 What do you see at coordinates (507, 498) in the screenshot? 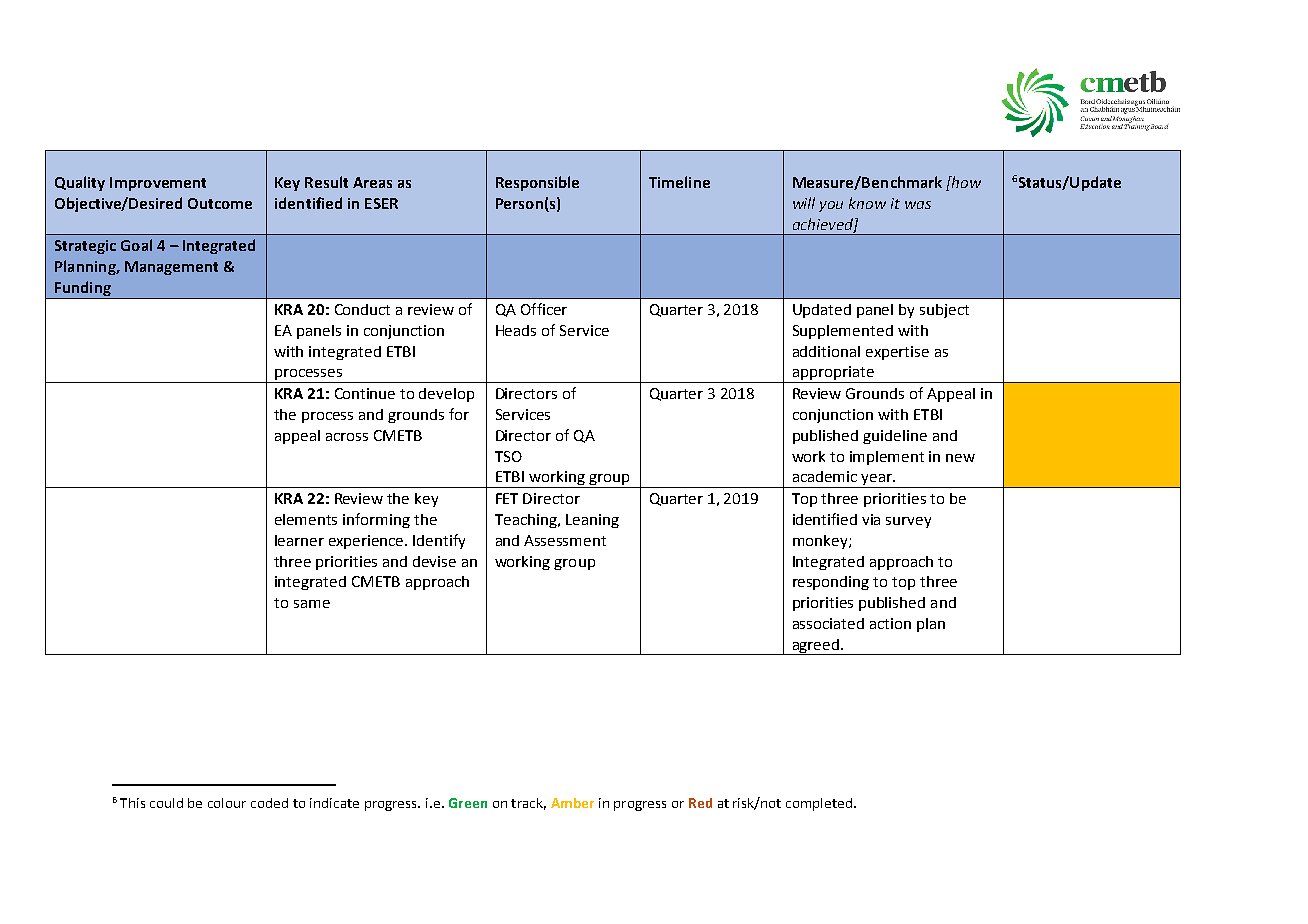
I see `FET` at bounding box center [507, 498].
